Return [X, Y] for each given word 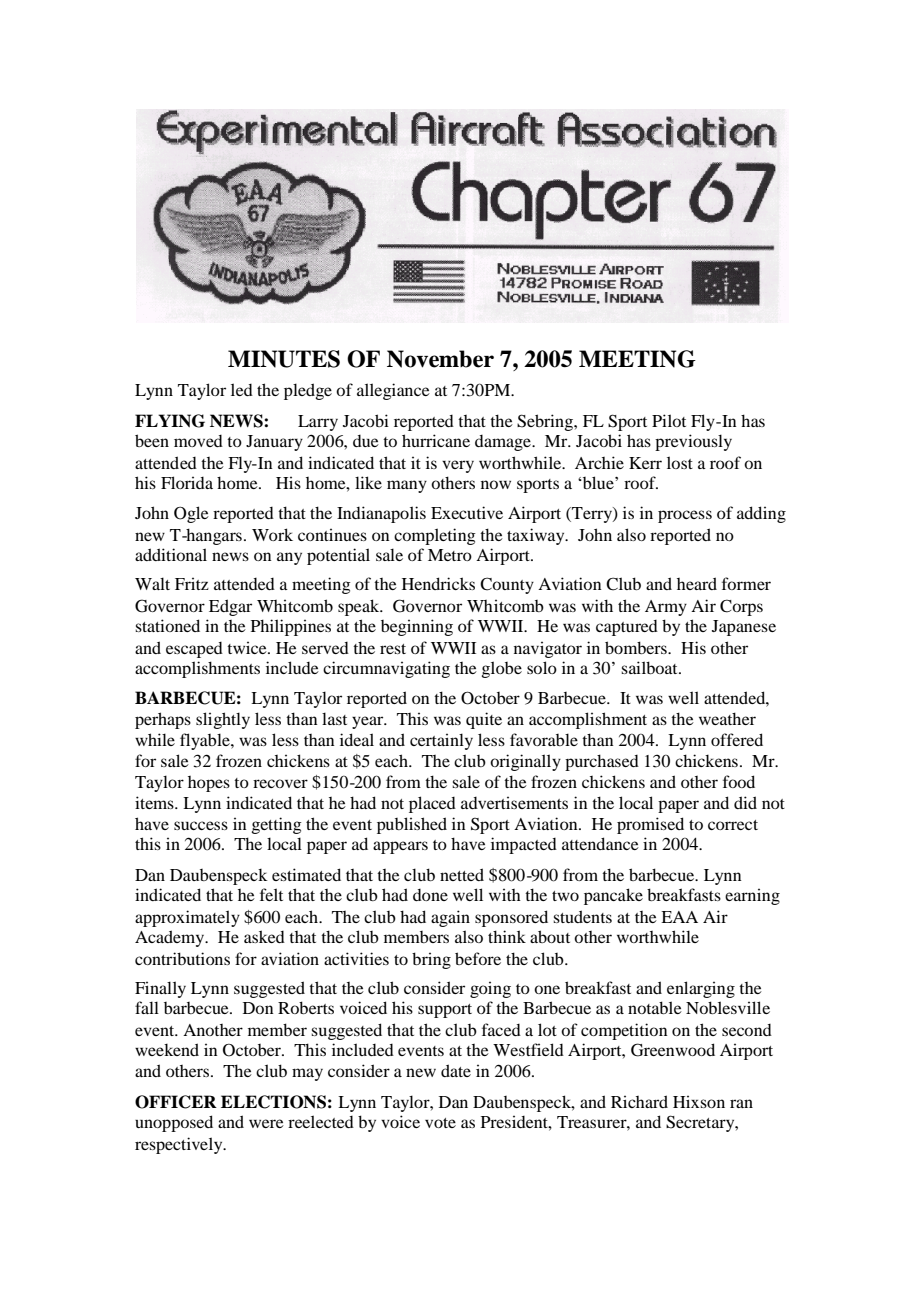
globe [502, 669]
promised [650, 825]
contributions [182, 958]
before [478, 958]
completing [435, 536]
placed [432, 804]
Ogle [191, 514]
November [440, 359]
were [266, 1123]
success [201, 825]
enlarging [701, 989]
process [685, 516]
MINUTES [284, 359]
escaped [194, 650]
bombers [637, 647]
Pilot [669, 420]
